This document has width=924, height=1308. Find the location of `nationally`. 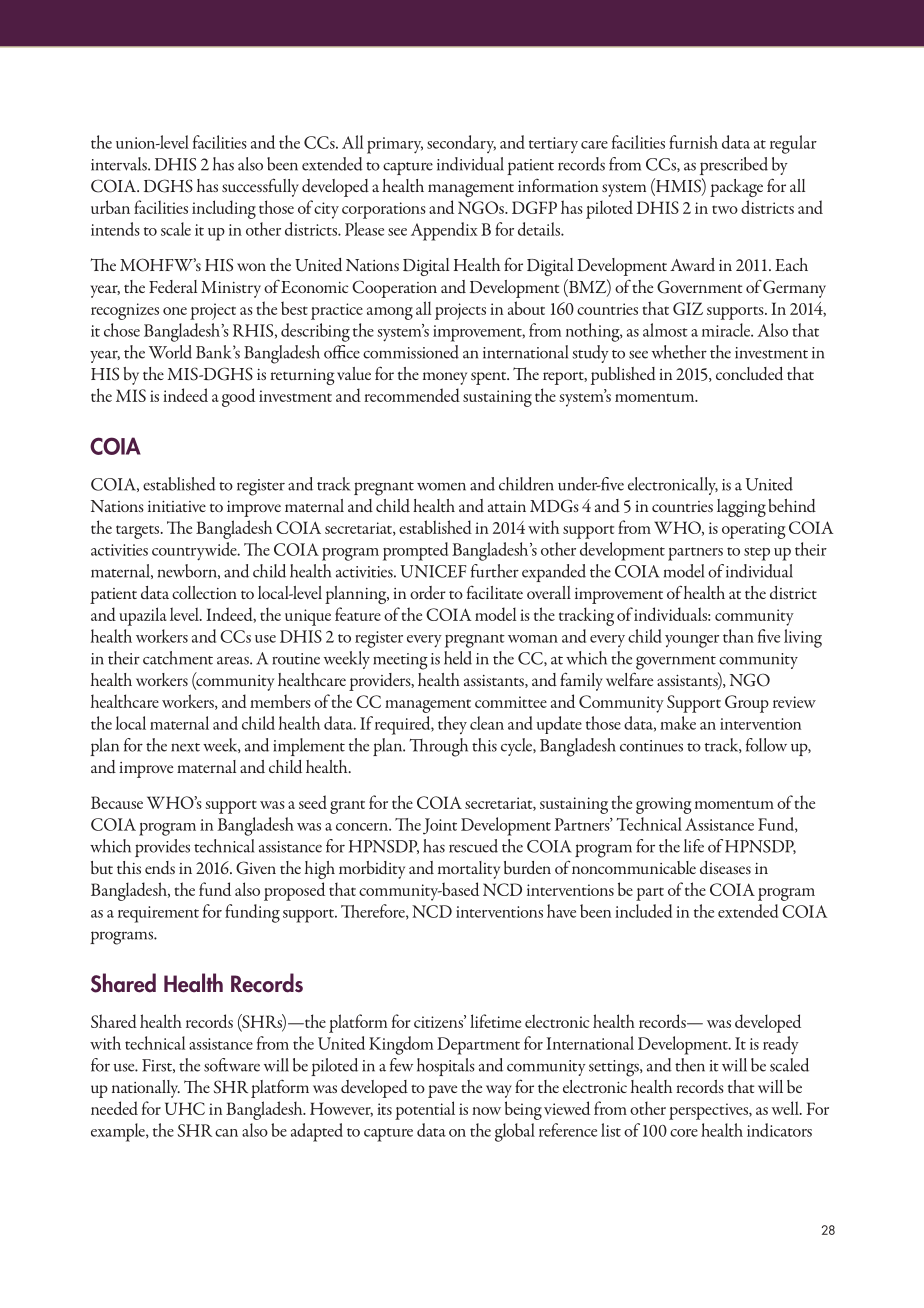

nationally is located at coordinates (146, 1089).
